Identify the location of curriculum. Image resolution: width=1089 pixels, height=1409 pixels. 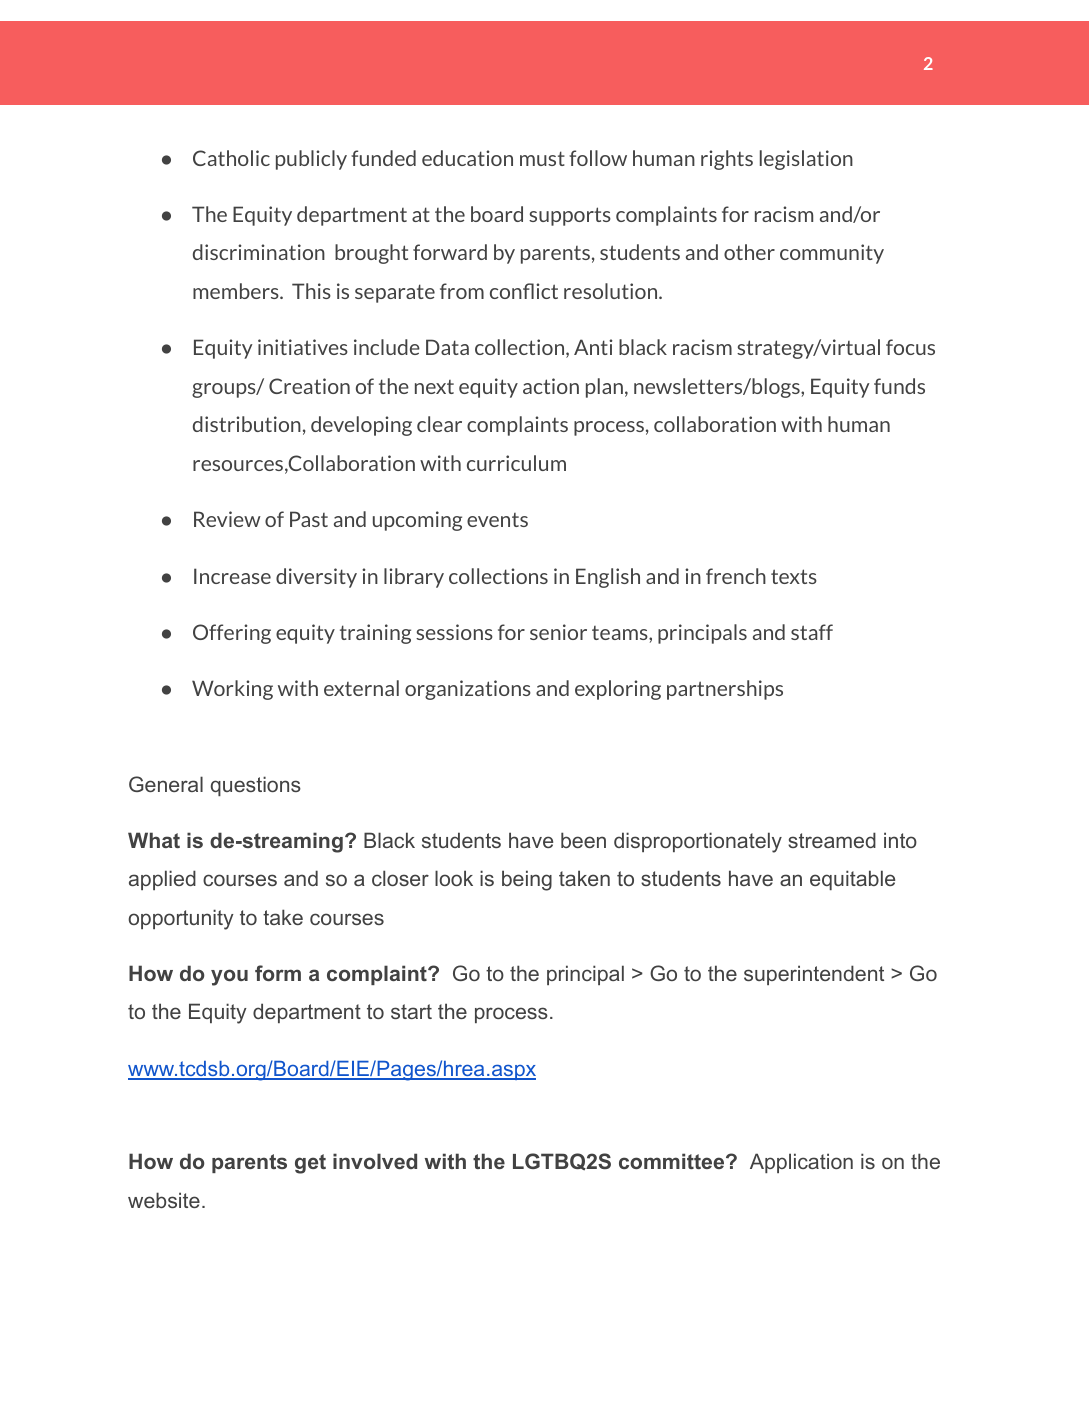
(516, 463).
